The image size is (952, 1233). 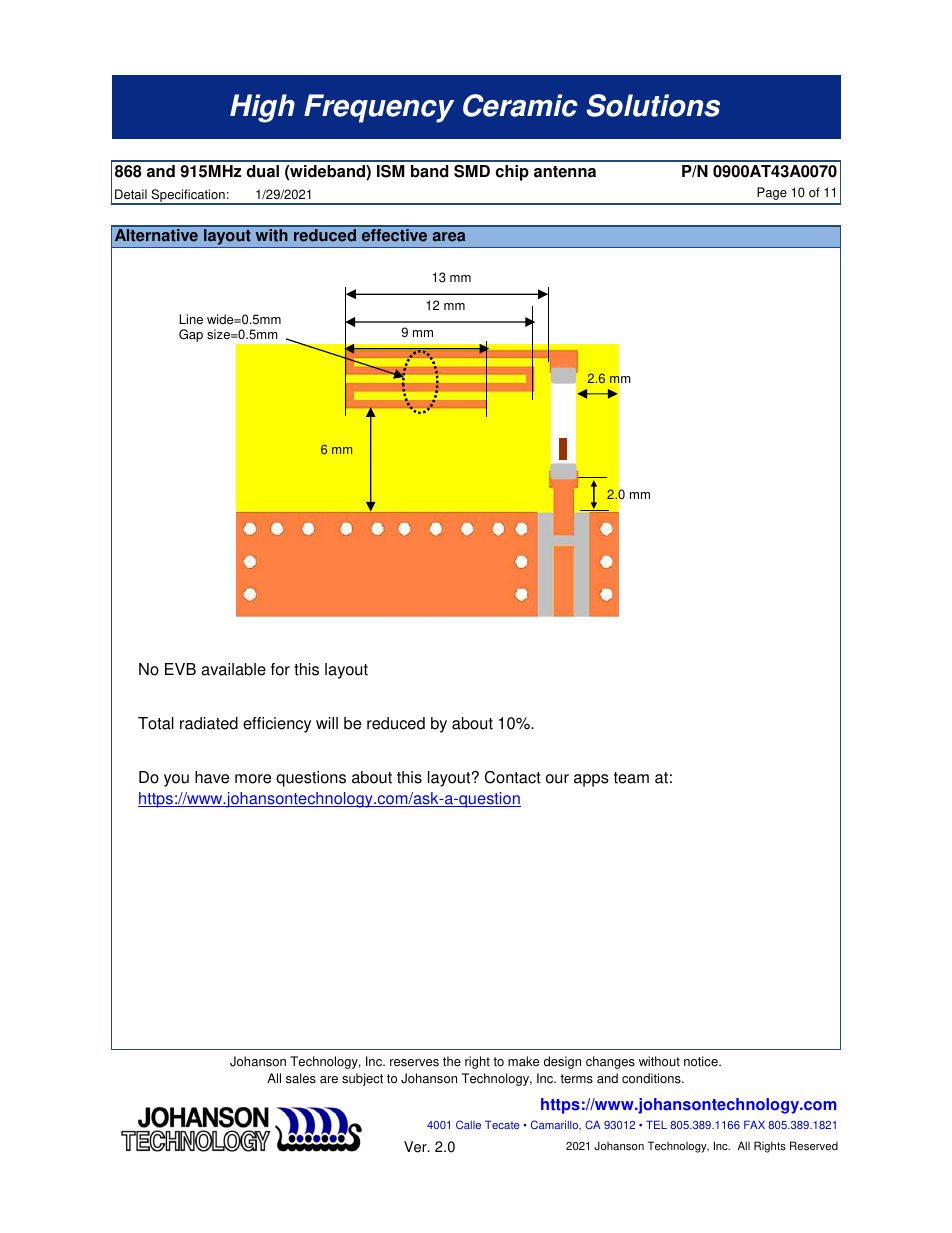 What do you see at coordinates (262, 108) in the document?
I see `High` at bounding box center [262, 108].
